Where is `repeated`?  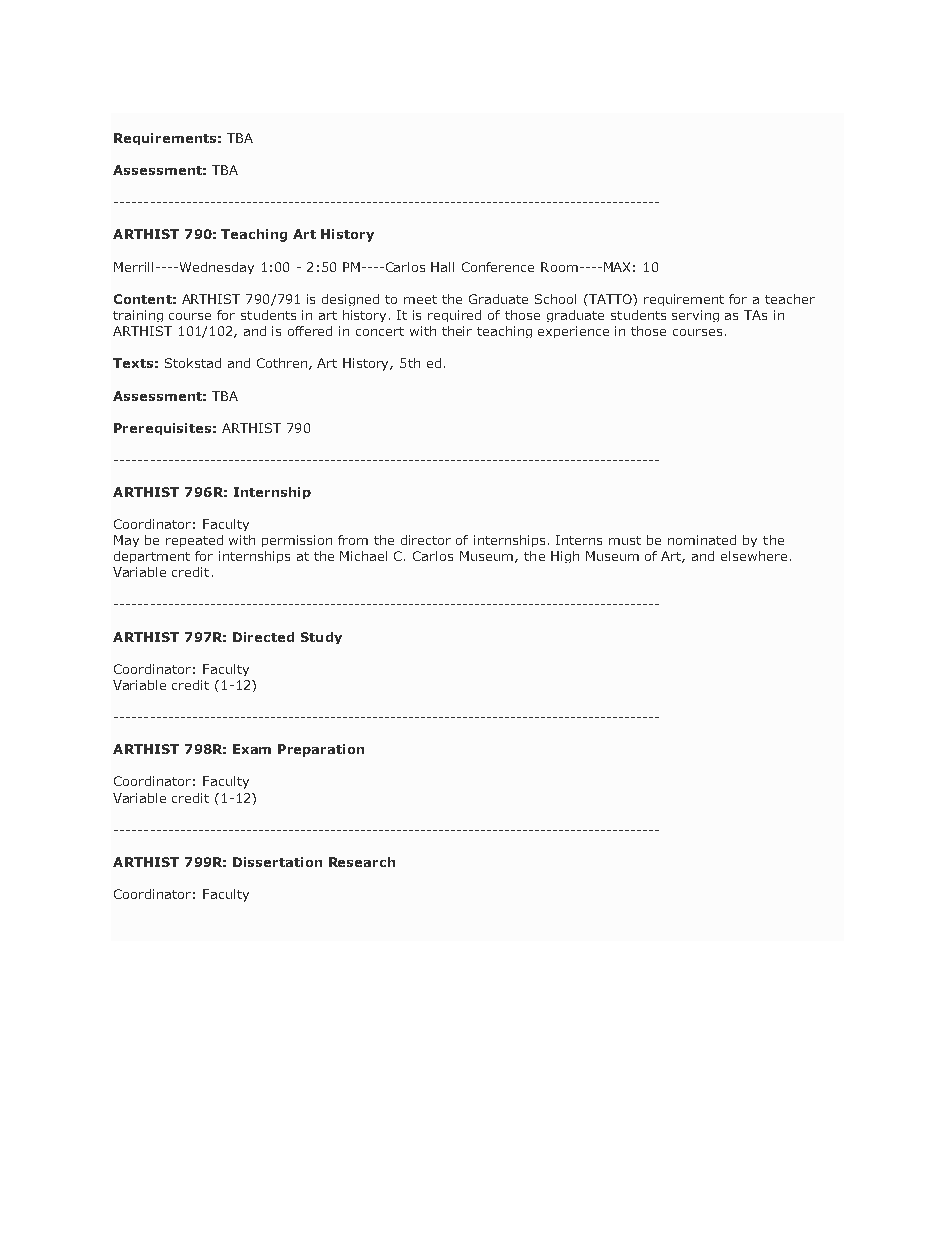
repeated is located at coordinates (194, 541).
